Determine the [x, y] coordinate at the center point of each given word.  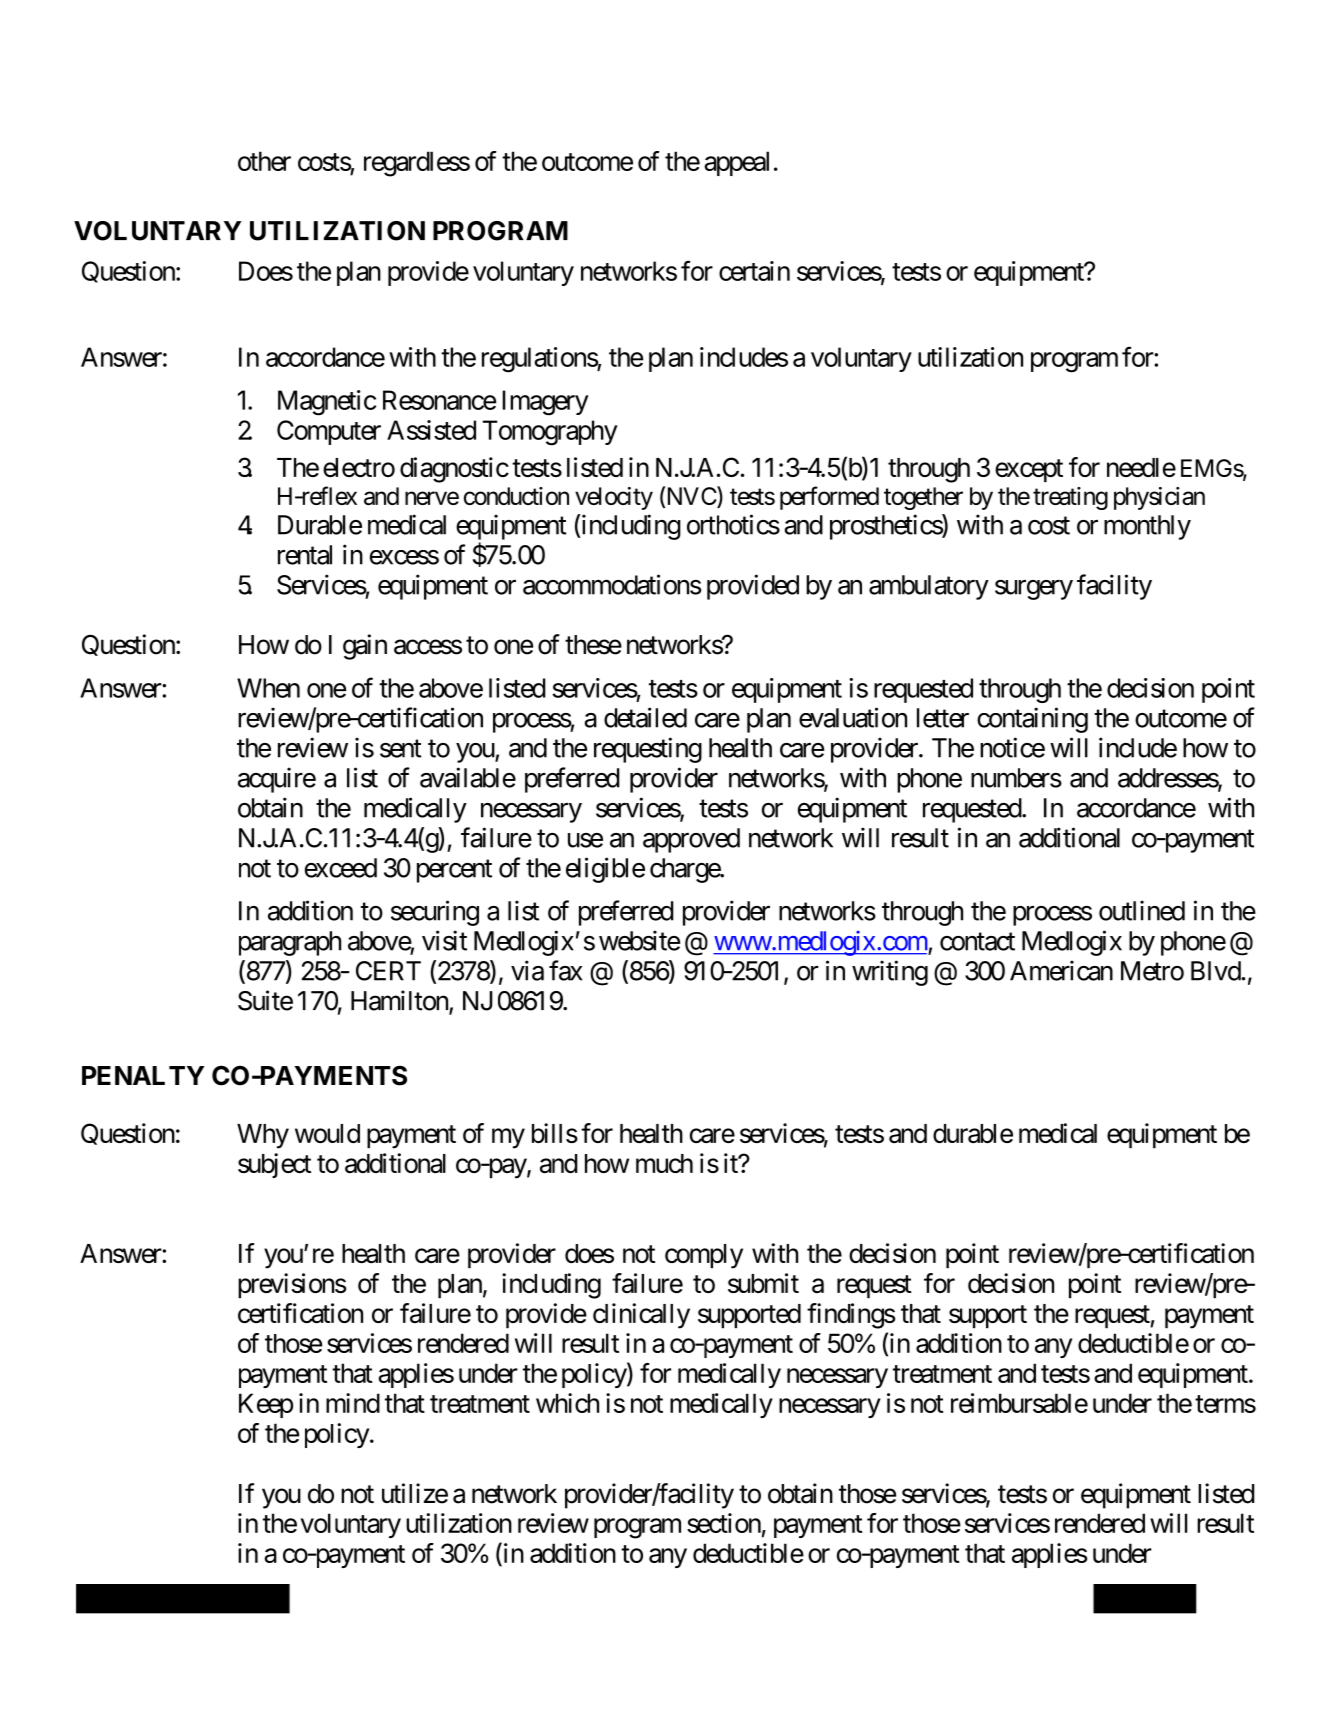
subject [274, 1165]
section [724, 1523]
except [1029, 471]
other [264, 161]
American [1061, 970]
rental [305, 555]
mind [353, 1403]
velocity [614, 498]
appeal [736, 163]
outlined [1142, 910]
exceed [341, 868]
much [664, 1163]
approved [691, 840]
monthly [1147, 527]
